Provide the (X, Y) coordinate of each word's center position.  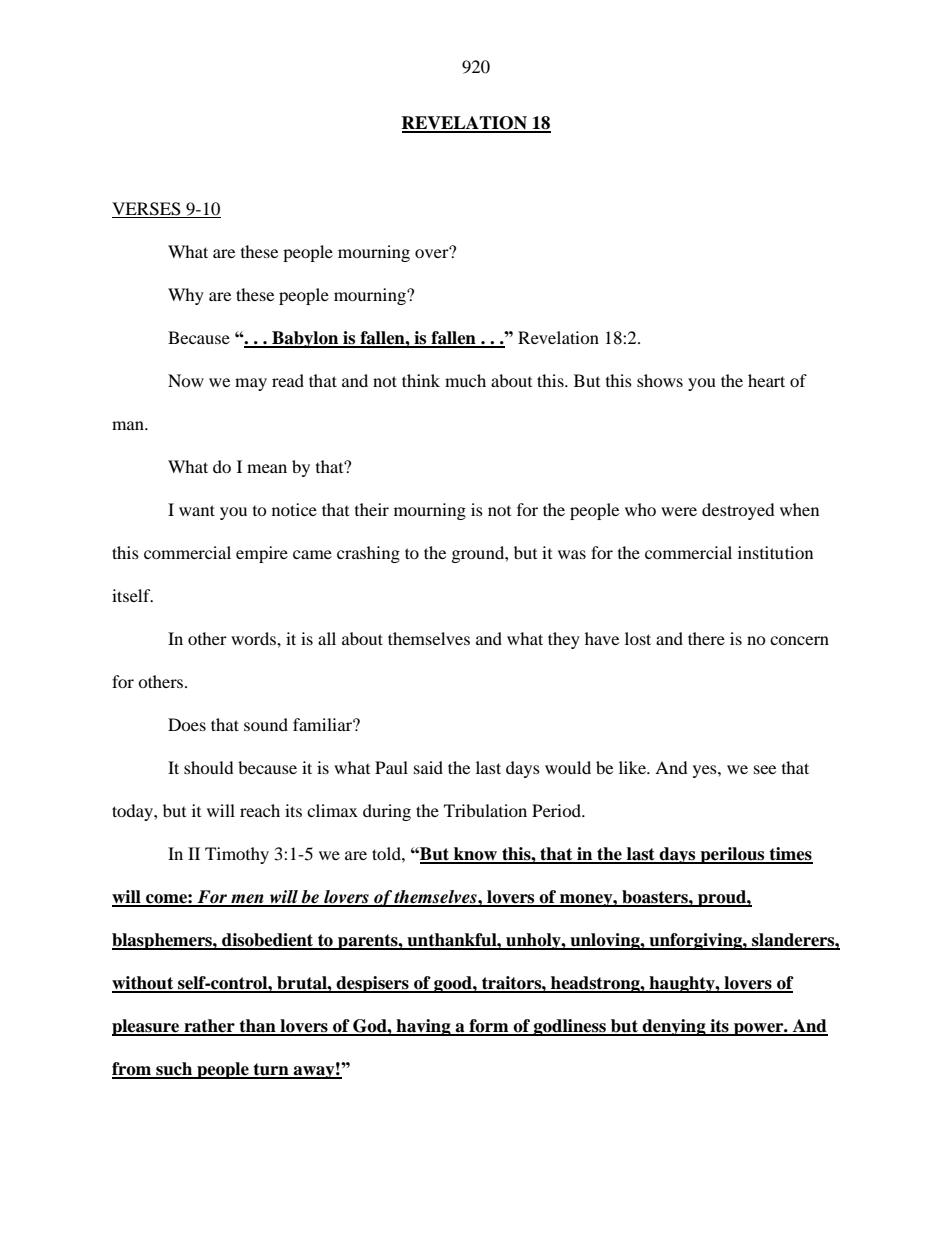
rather (209, 1027)
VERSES (147, 210)
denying (674, 1027)
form (489, 1027)
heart (766, 380)
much (465, 380)
